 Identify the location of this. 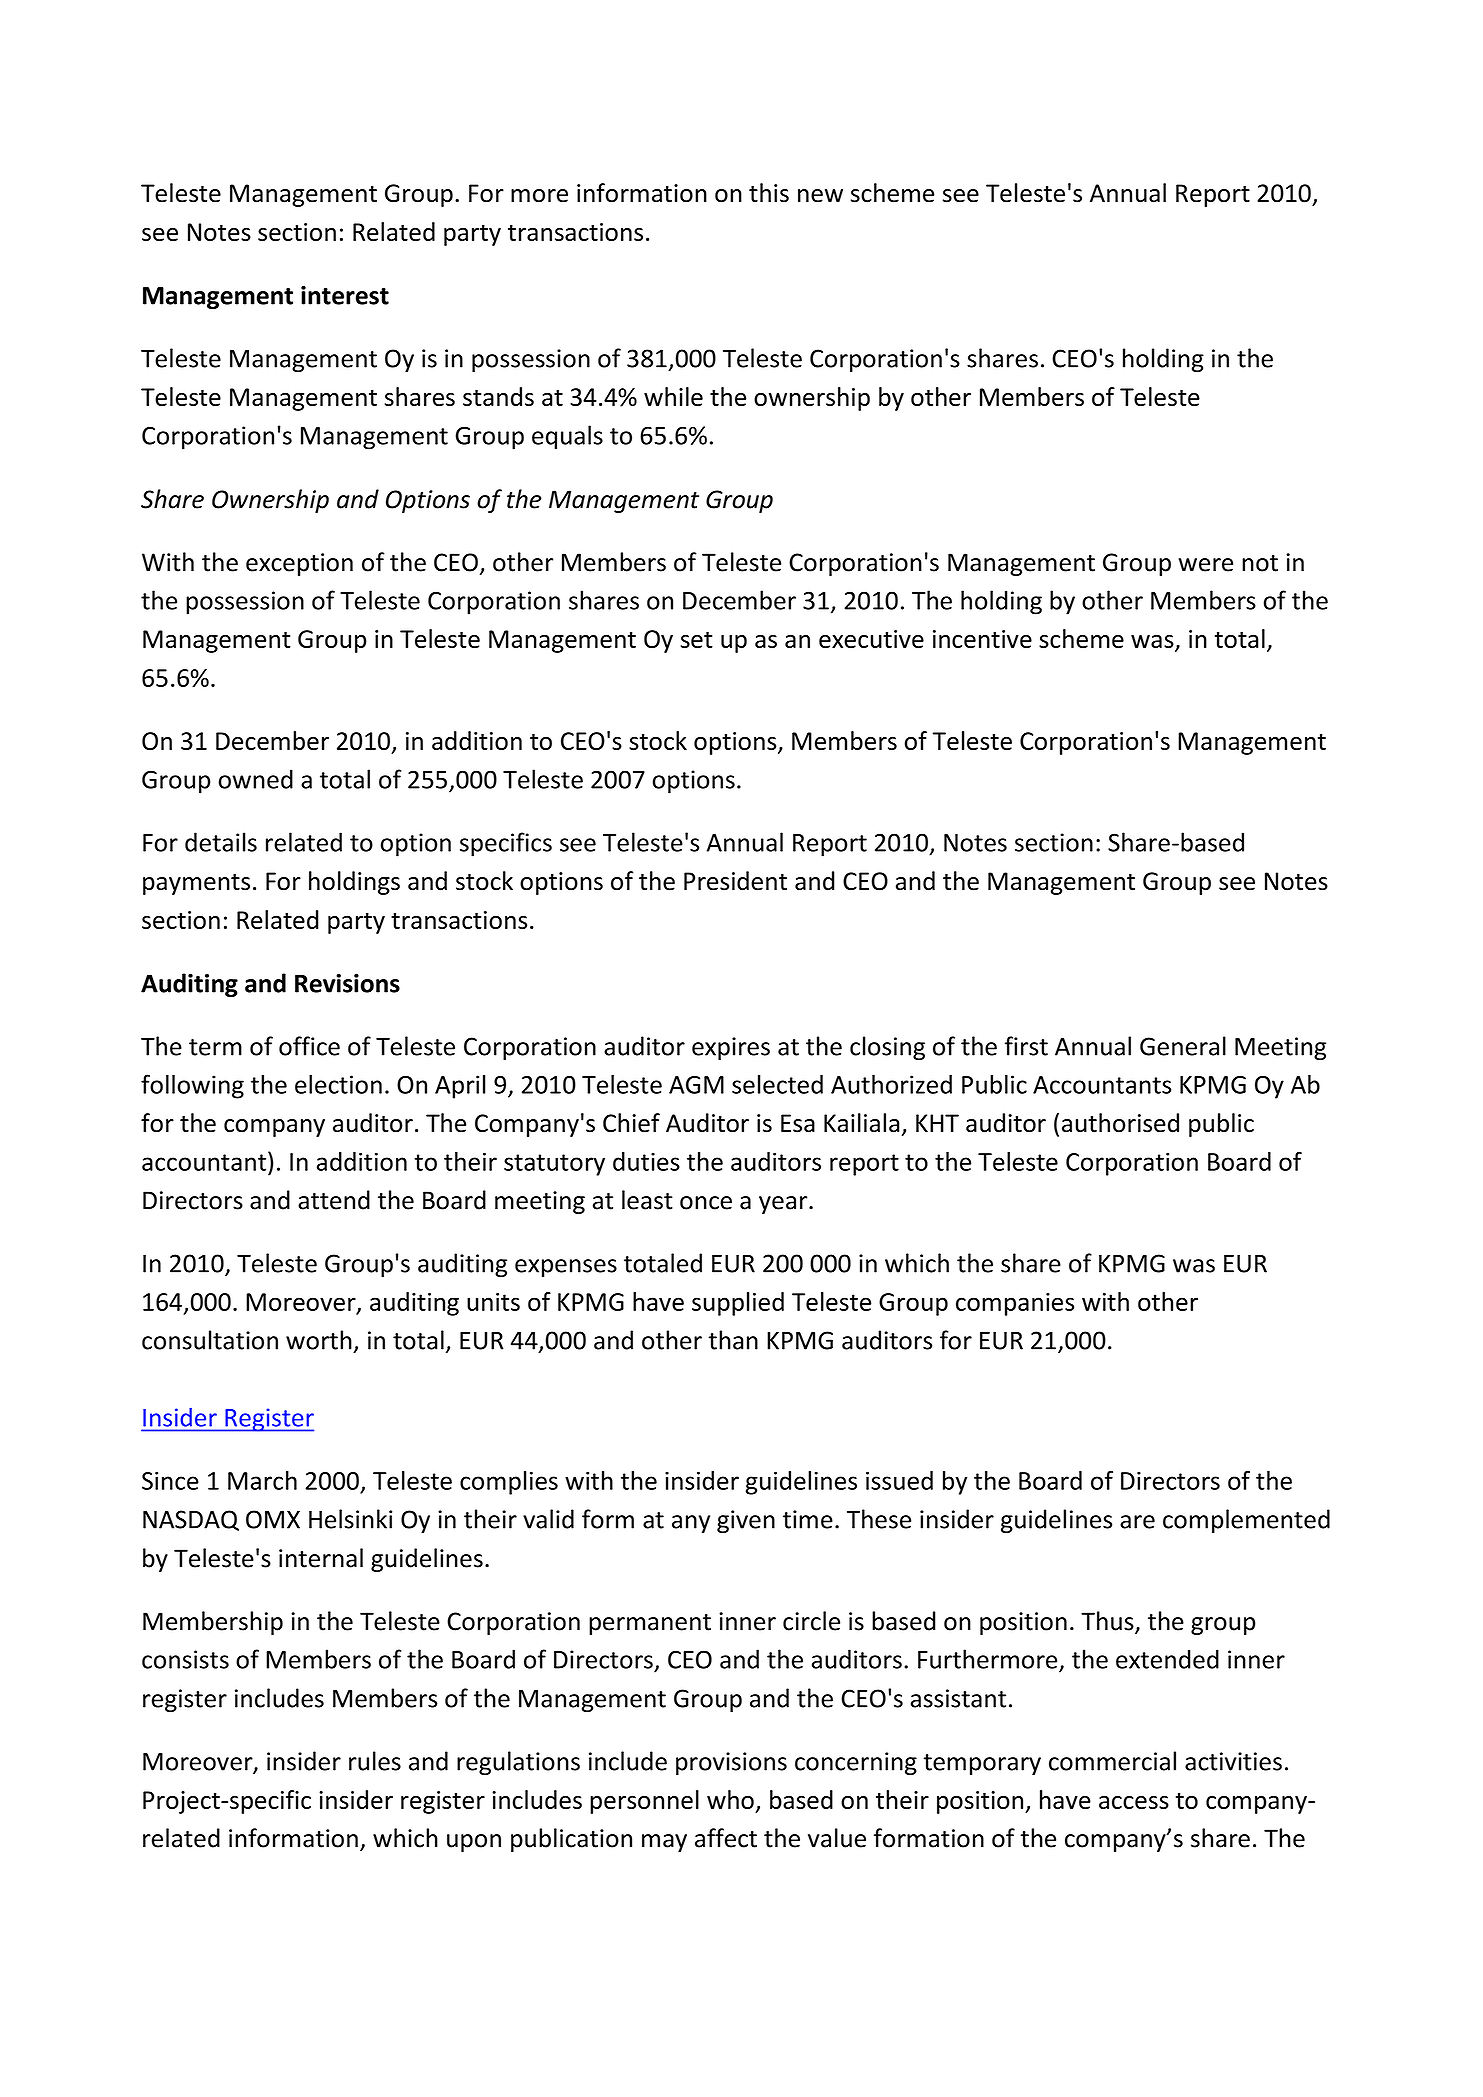
(769, 193).
